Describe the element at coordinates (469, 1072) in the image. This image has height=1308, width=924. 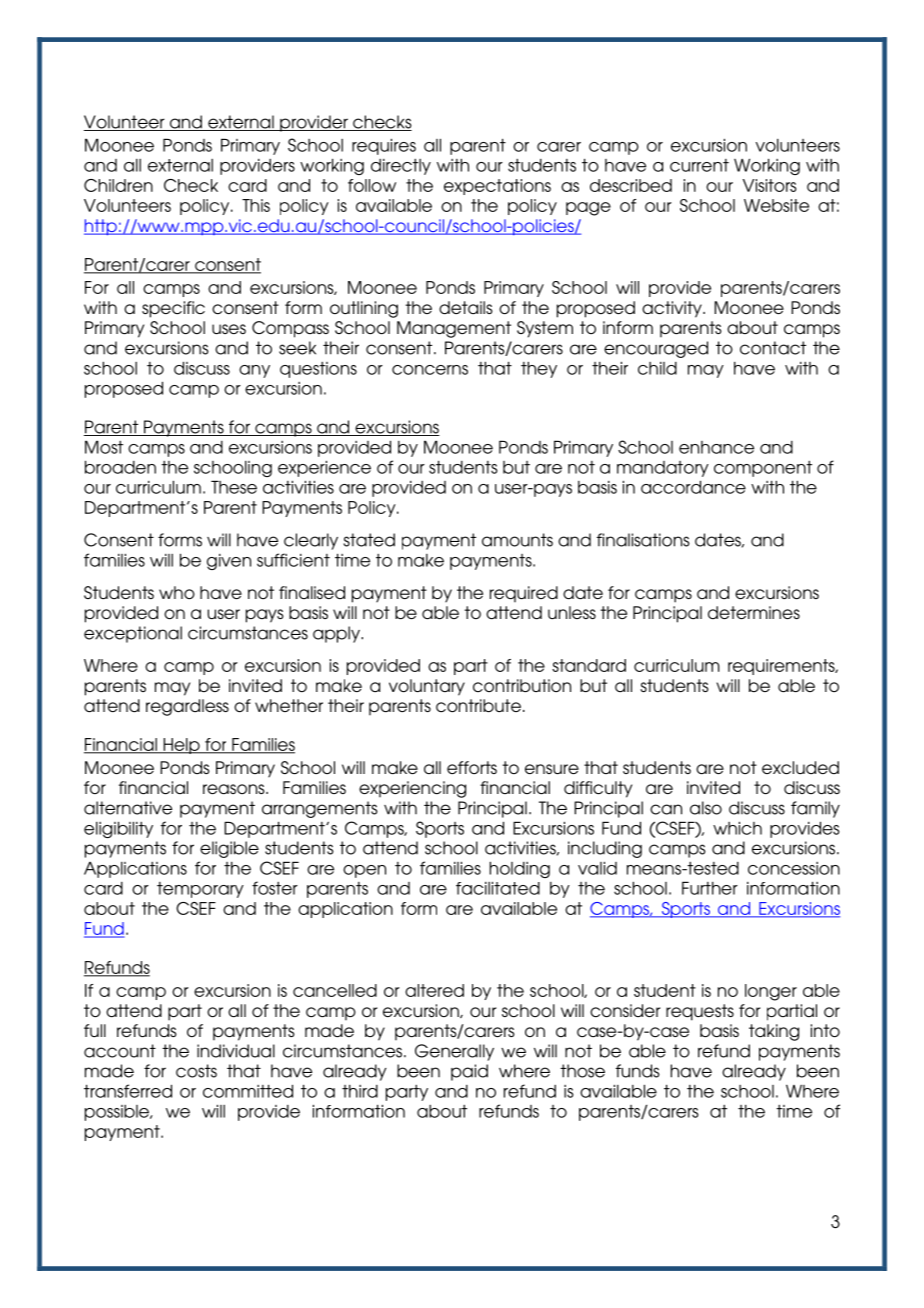
I see `paid` at that location.
